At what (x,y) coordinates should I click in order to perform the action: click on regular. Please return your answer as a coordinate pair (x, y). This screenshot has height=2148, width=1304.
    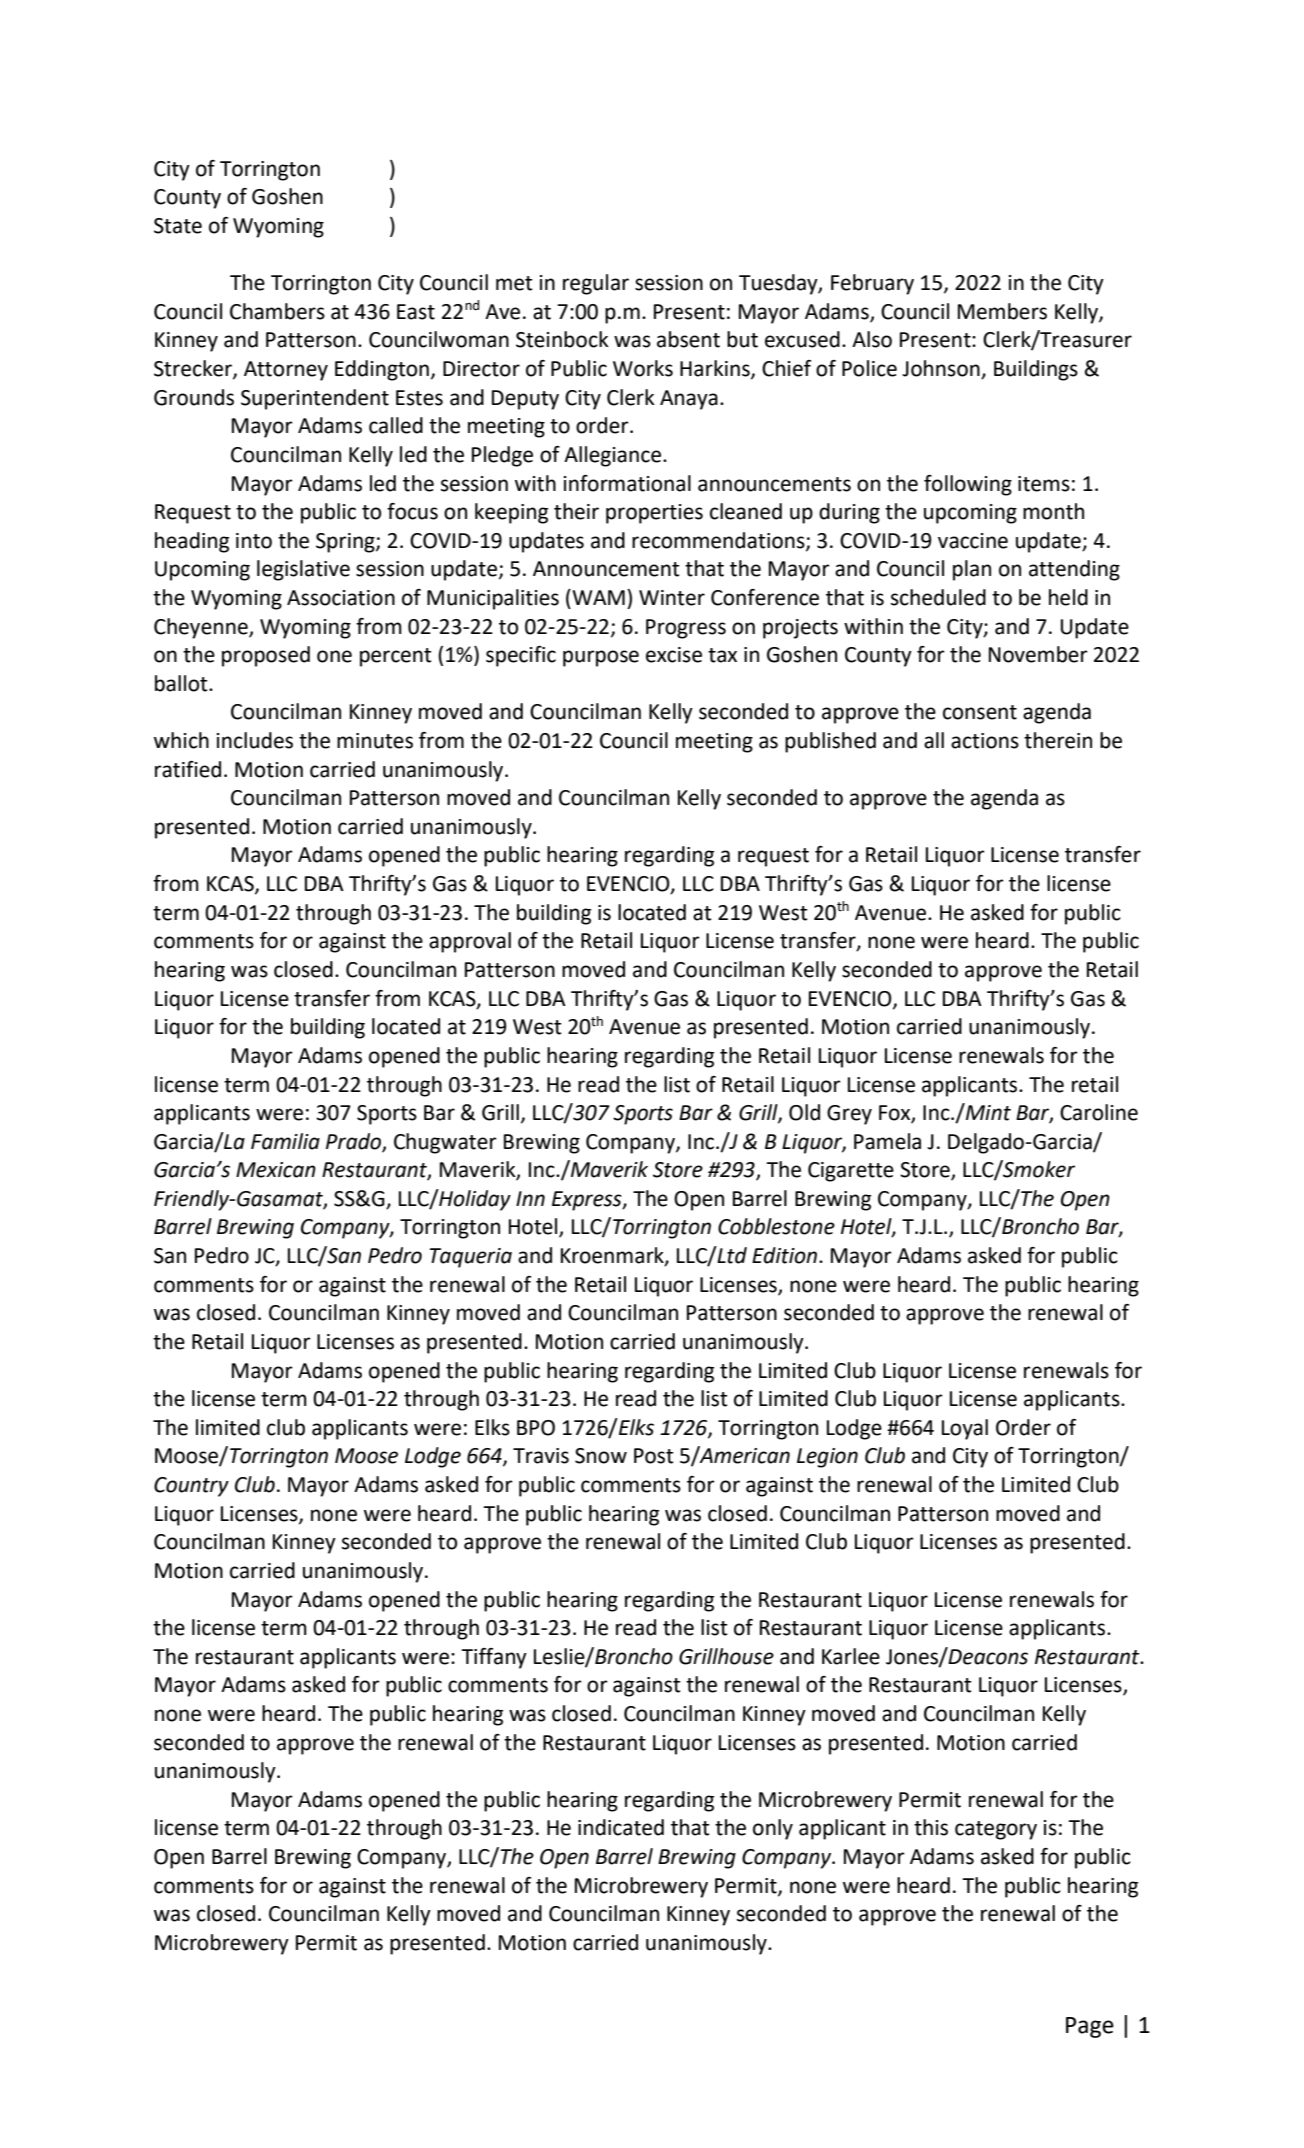
    Looking at the image, I should click on (596, 284).
